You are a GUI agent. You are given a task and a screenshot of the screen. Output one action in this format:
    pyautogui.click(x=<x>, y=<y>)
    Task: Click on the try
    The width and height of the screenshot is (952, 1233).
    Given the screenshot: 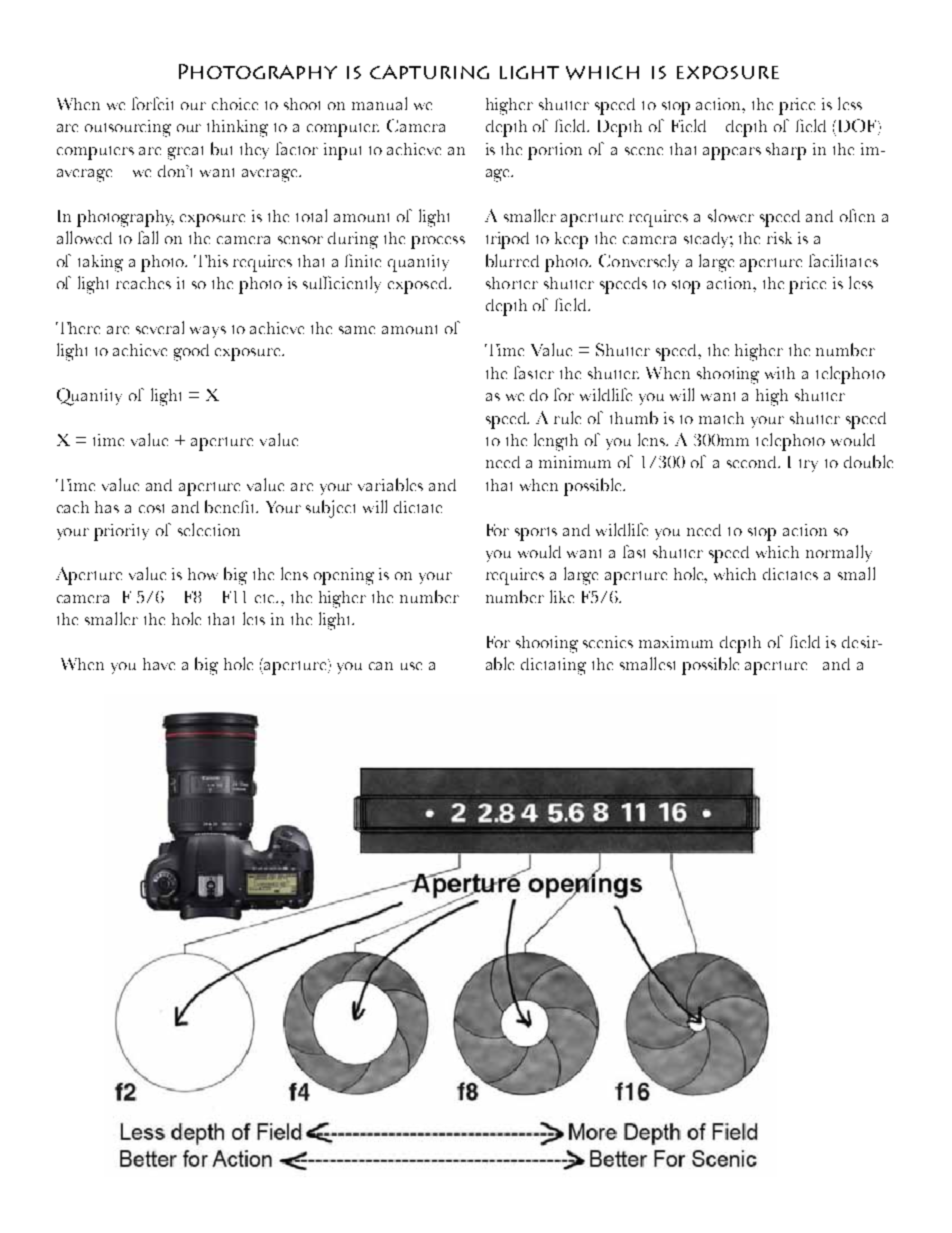 What is the action you would take?
    pyautogui.click(x=808, y=465)
